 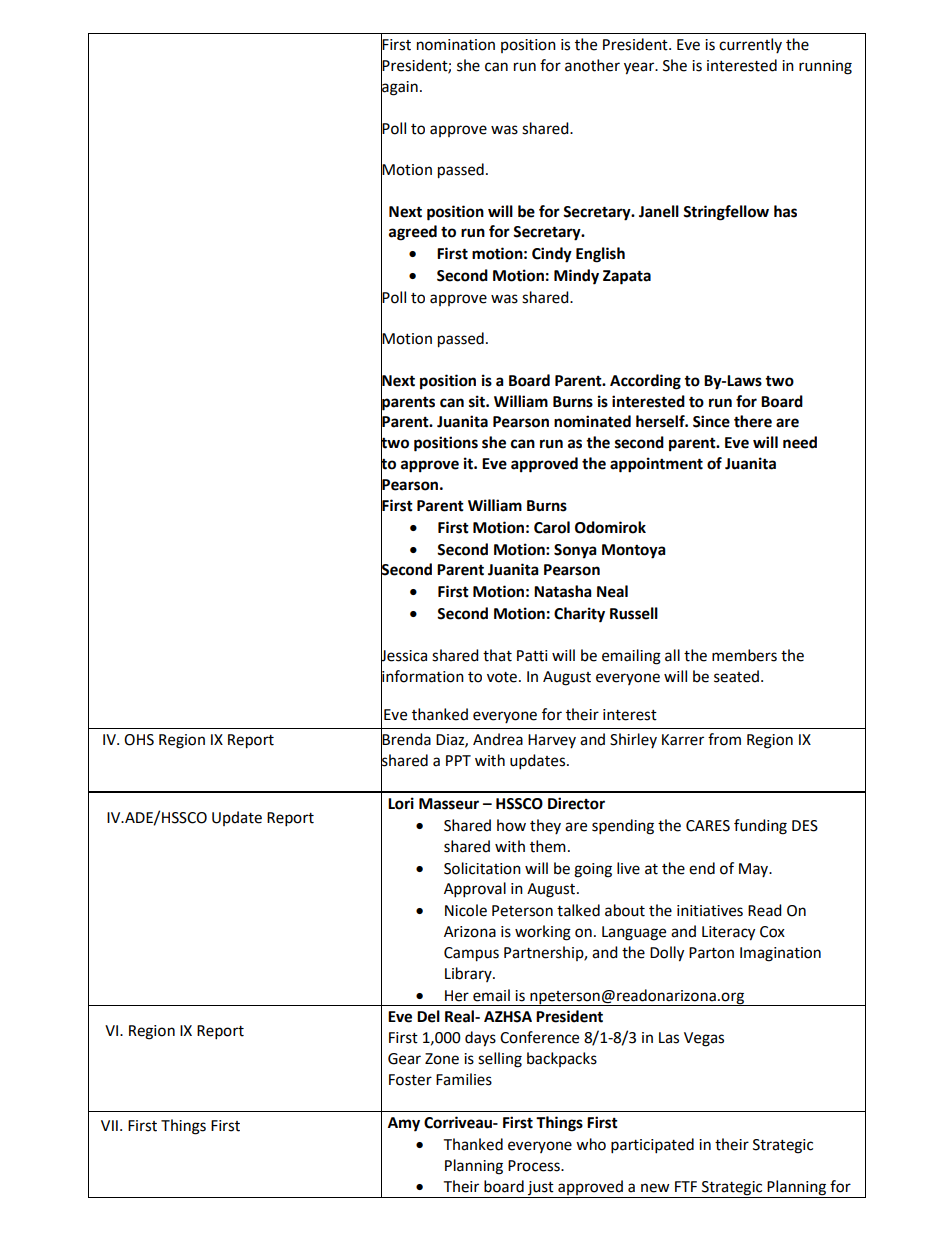 I want to click on May, so click(x=754, y=870).
